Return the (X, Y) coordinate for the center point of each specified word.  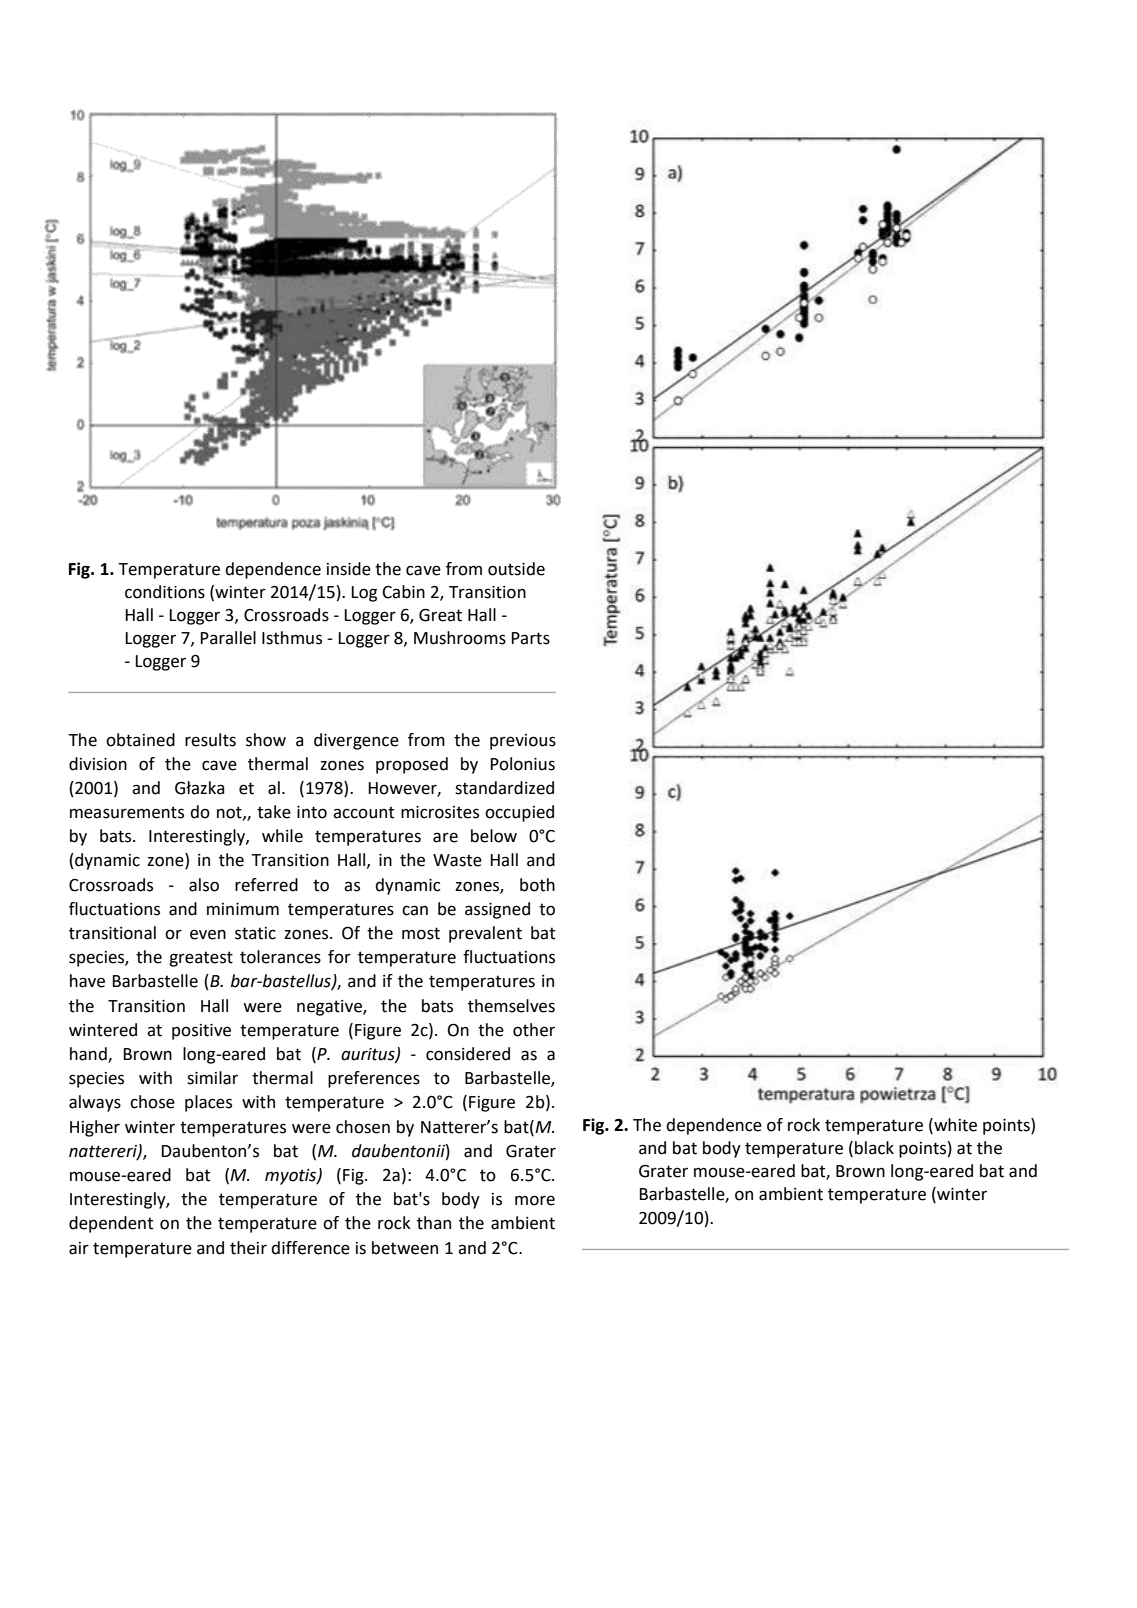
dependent (111, 1224)
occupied (519, 813)
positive (201, 1032)
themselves (511, 1006)
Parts (530, 638)
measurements (127, 812)
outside (516, 569)
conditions (165, 592)
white (954, 1125)
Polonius (522, 764)
